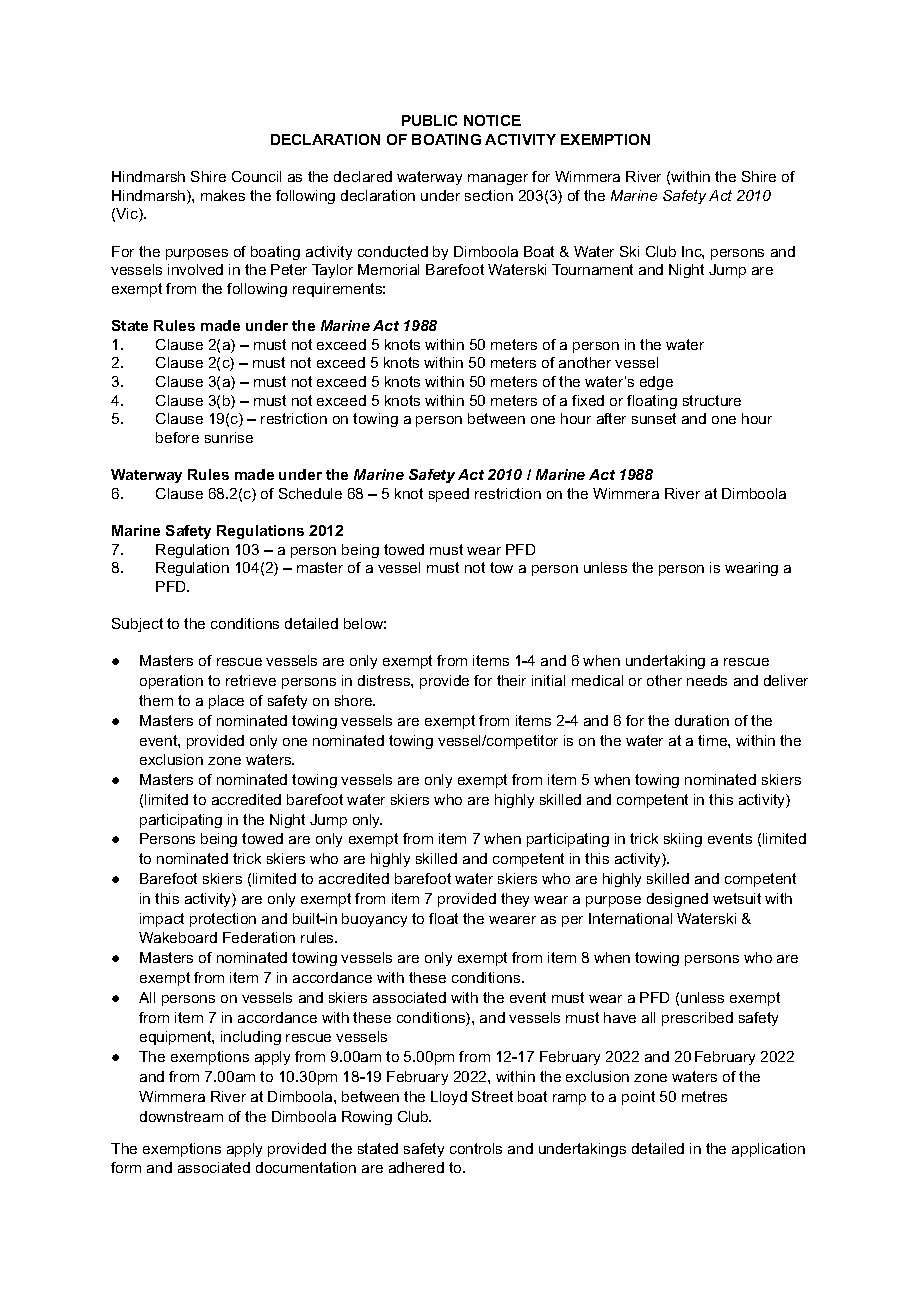 The image size is (924, 1307). What do you see at coordinates (229, 437) in the screenshot?
I see `sunrise` at bounding box center [229, 437].
